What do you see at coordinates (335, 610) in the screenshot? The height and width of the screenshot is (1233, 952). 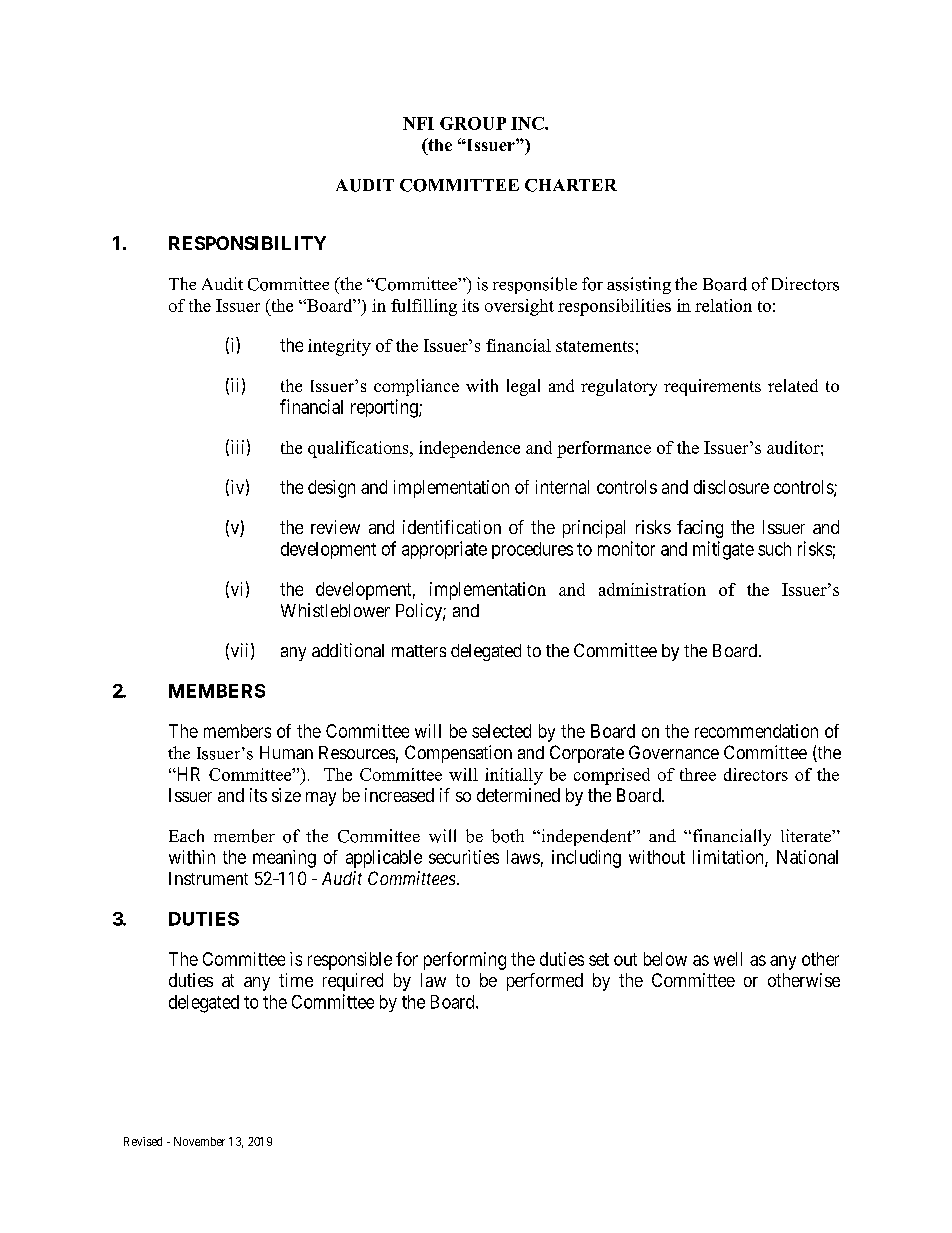 I see `Whistleblower` at bounding box center [335, 610].
